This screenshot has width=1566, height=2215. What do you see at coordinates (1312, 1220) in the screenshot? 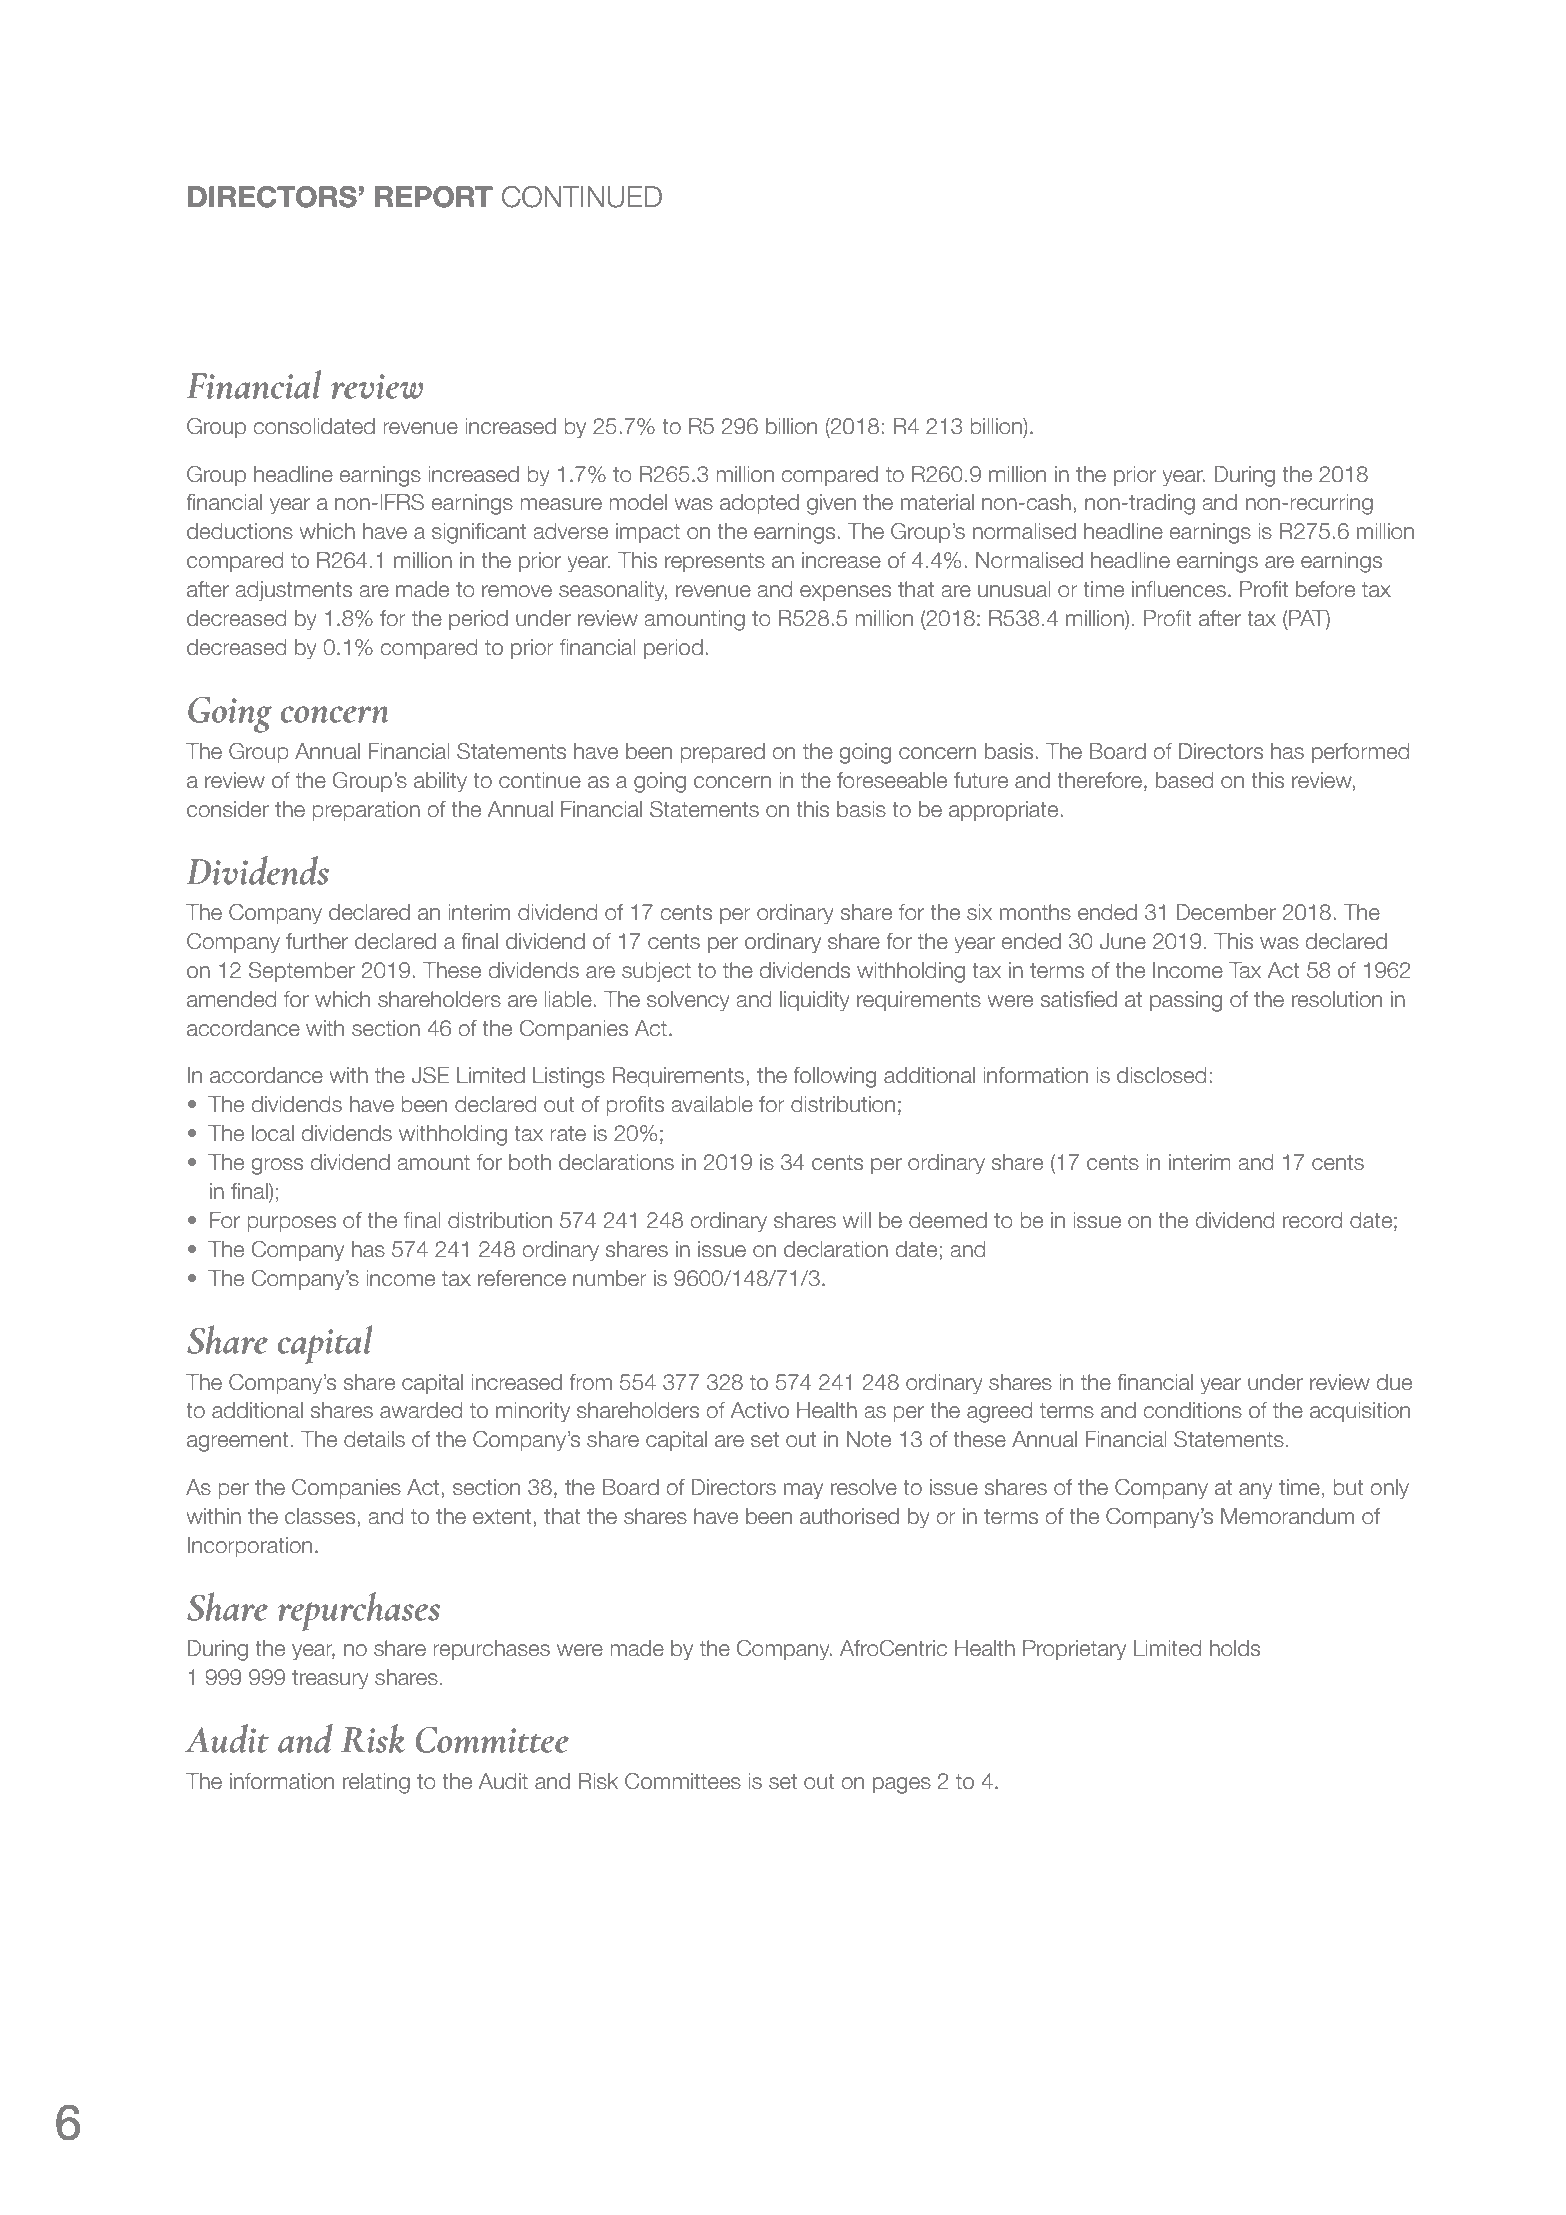
I see `record` at bounding box center [1312, 1220].
